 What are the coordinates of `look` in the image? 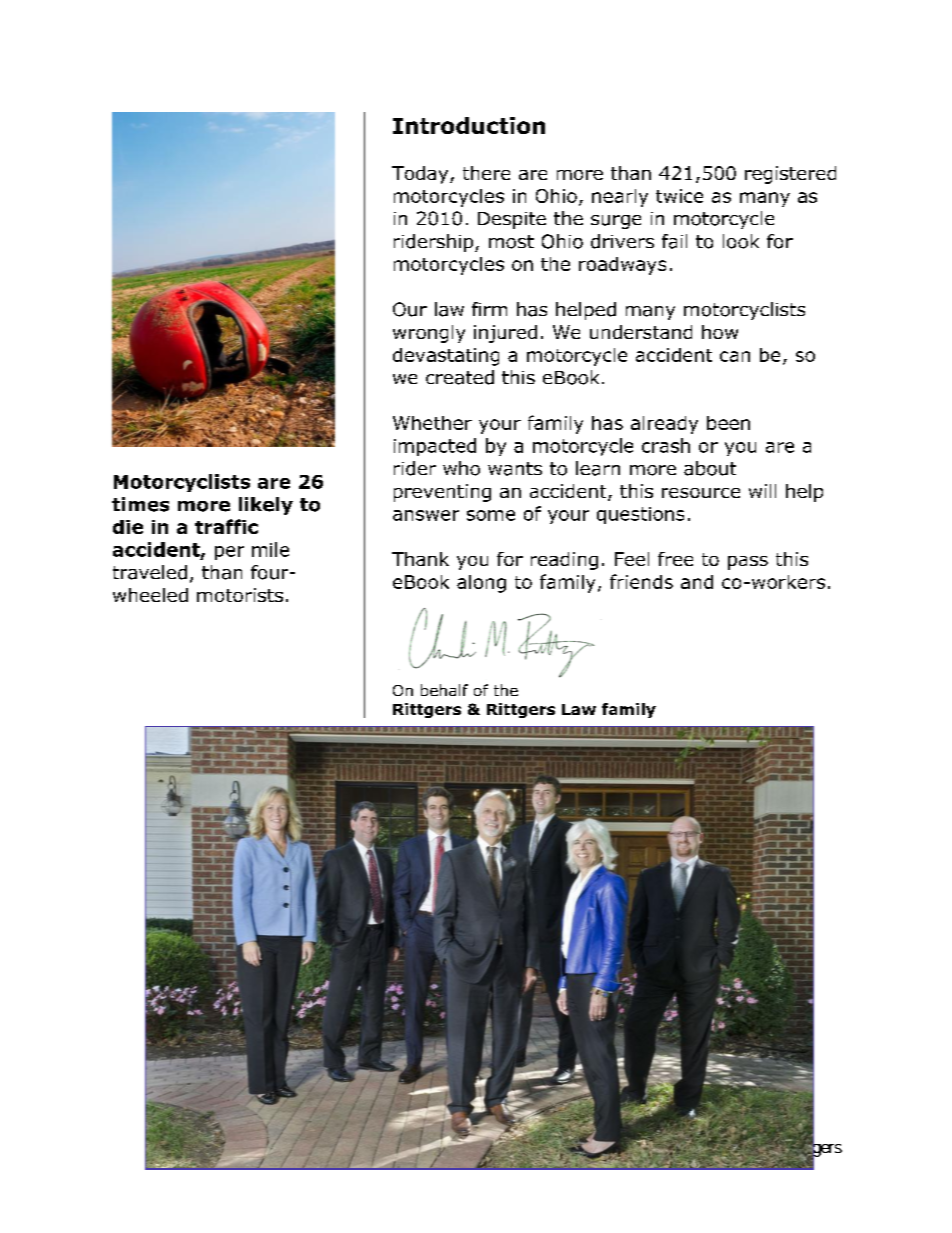 It's located at (741, 241).
